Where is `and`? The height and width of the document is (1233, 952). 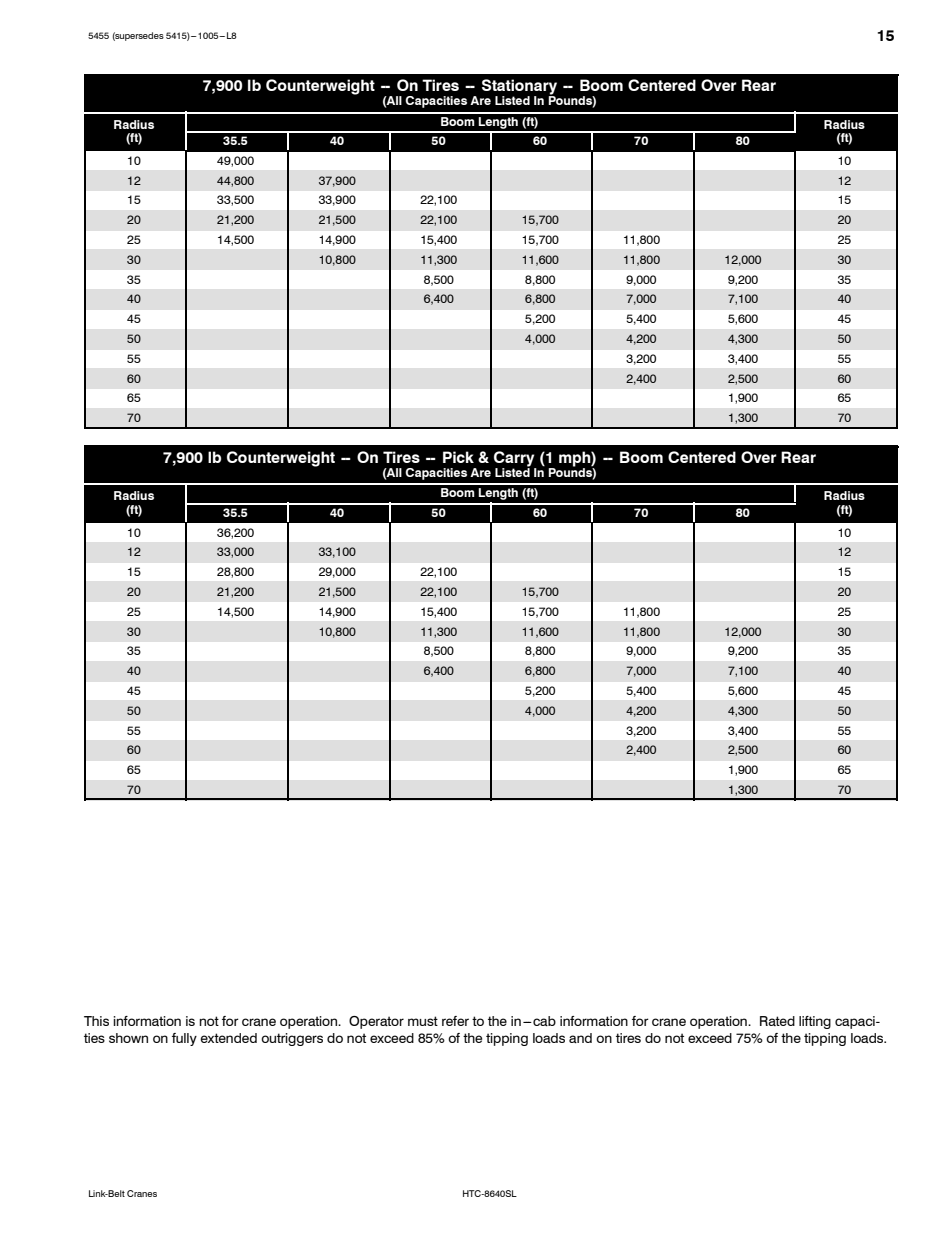 and is located at coordinates (580, 1038).
